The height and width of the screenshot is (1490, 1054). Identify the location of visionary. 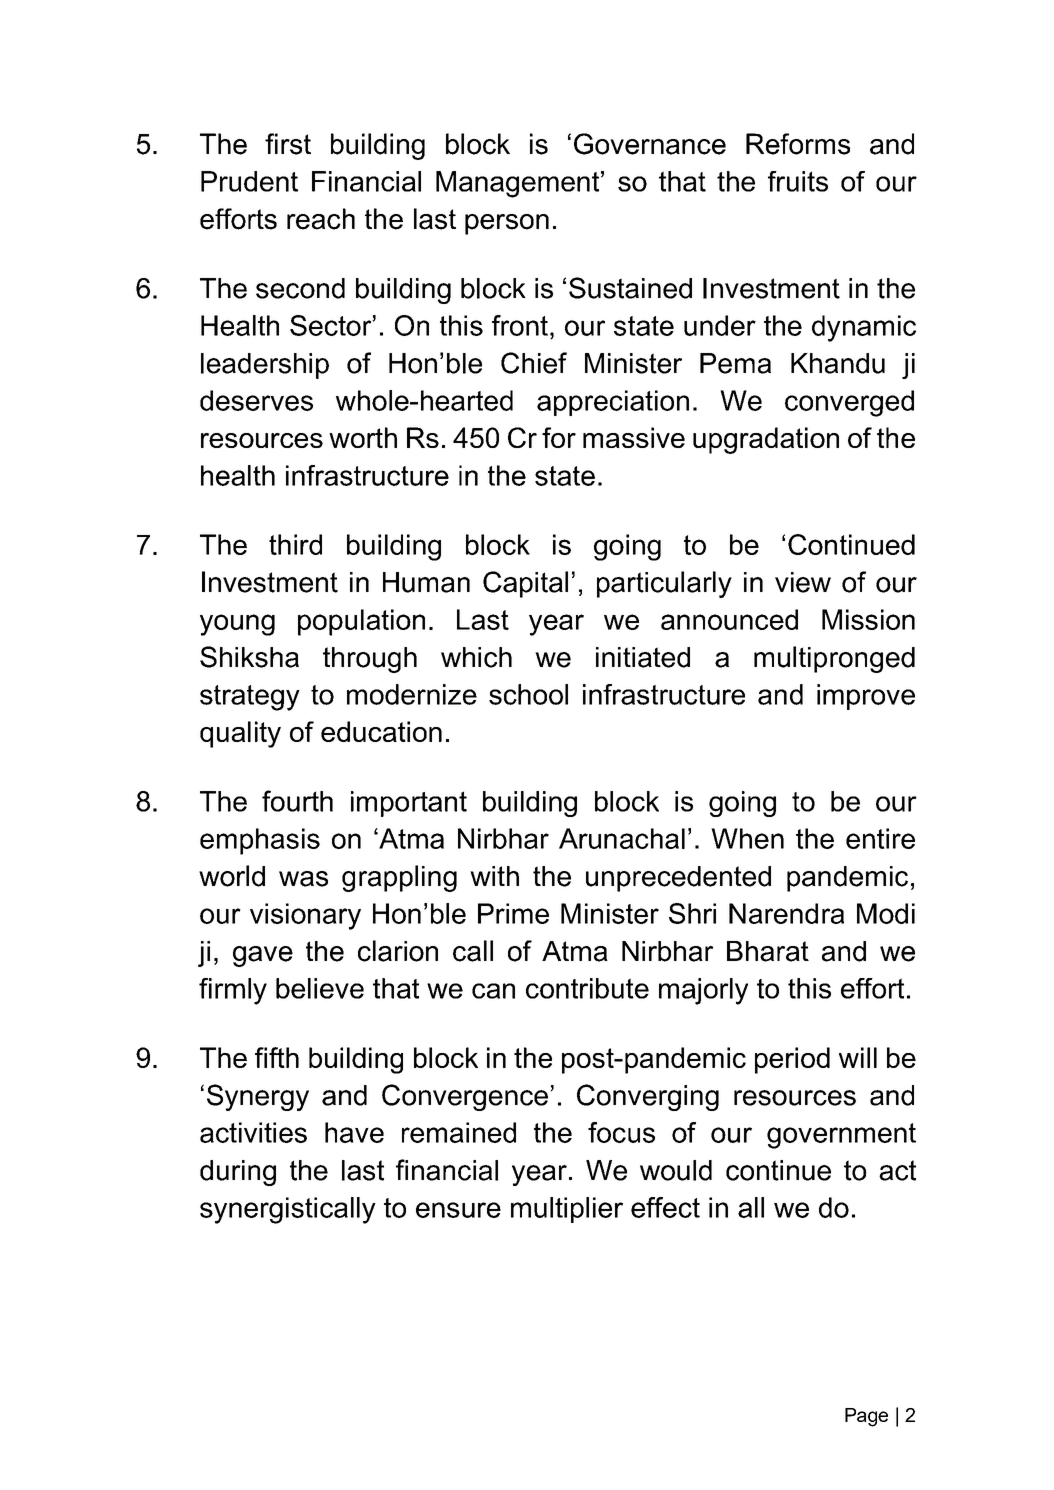
(305, 916).
